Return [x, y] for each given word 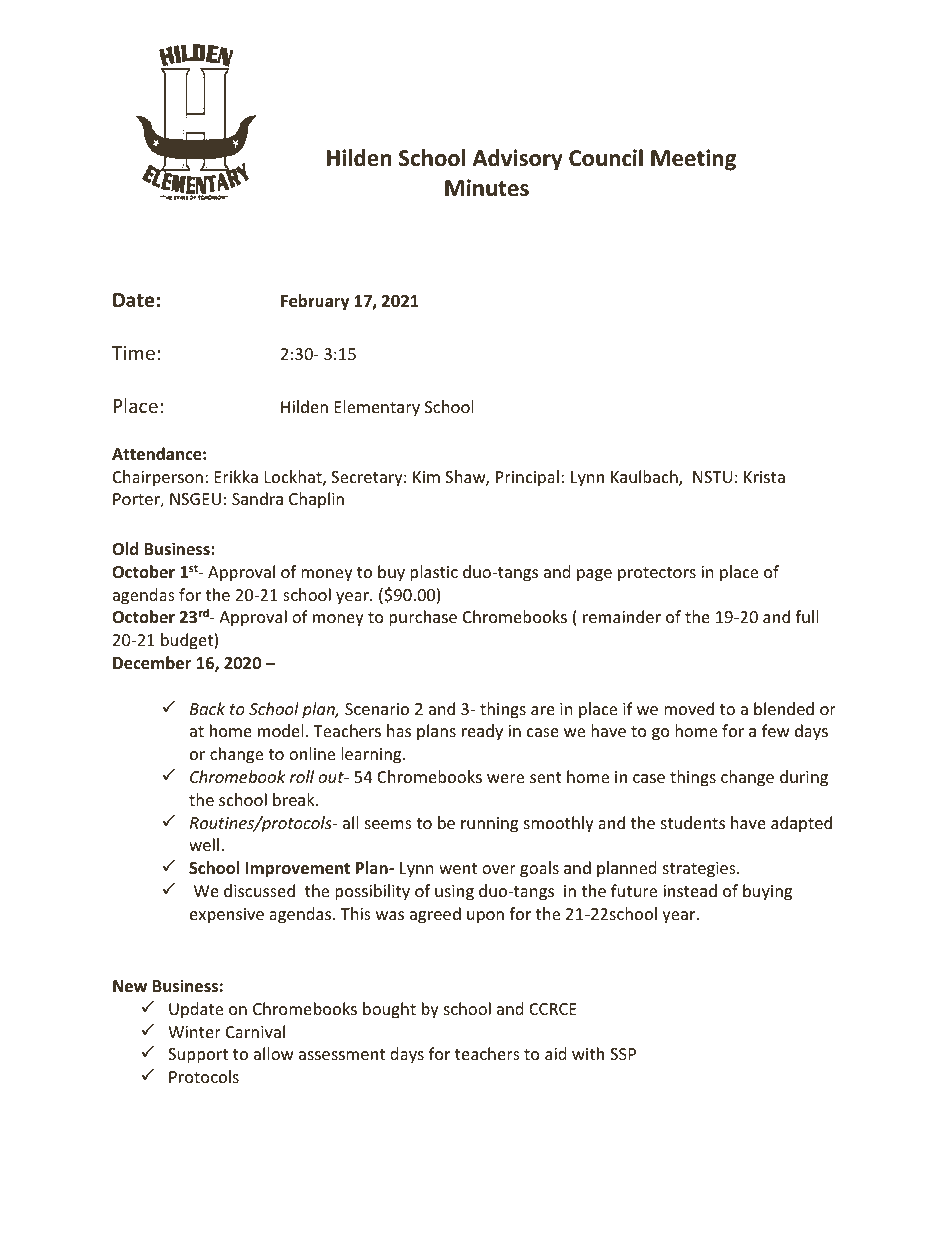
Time [133, 353]
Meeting [693, 160]
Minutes [487, 188]
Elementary [377, 408]
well [204, 844]
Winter [194, 1032]
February [315, 302]
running [489, 825]
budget [188, 641]
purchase [423, 618]
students [693, 822]
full [806, 616]
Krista [764, 477]
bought [389, 1010]
